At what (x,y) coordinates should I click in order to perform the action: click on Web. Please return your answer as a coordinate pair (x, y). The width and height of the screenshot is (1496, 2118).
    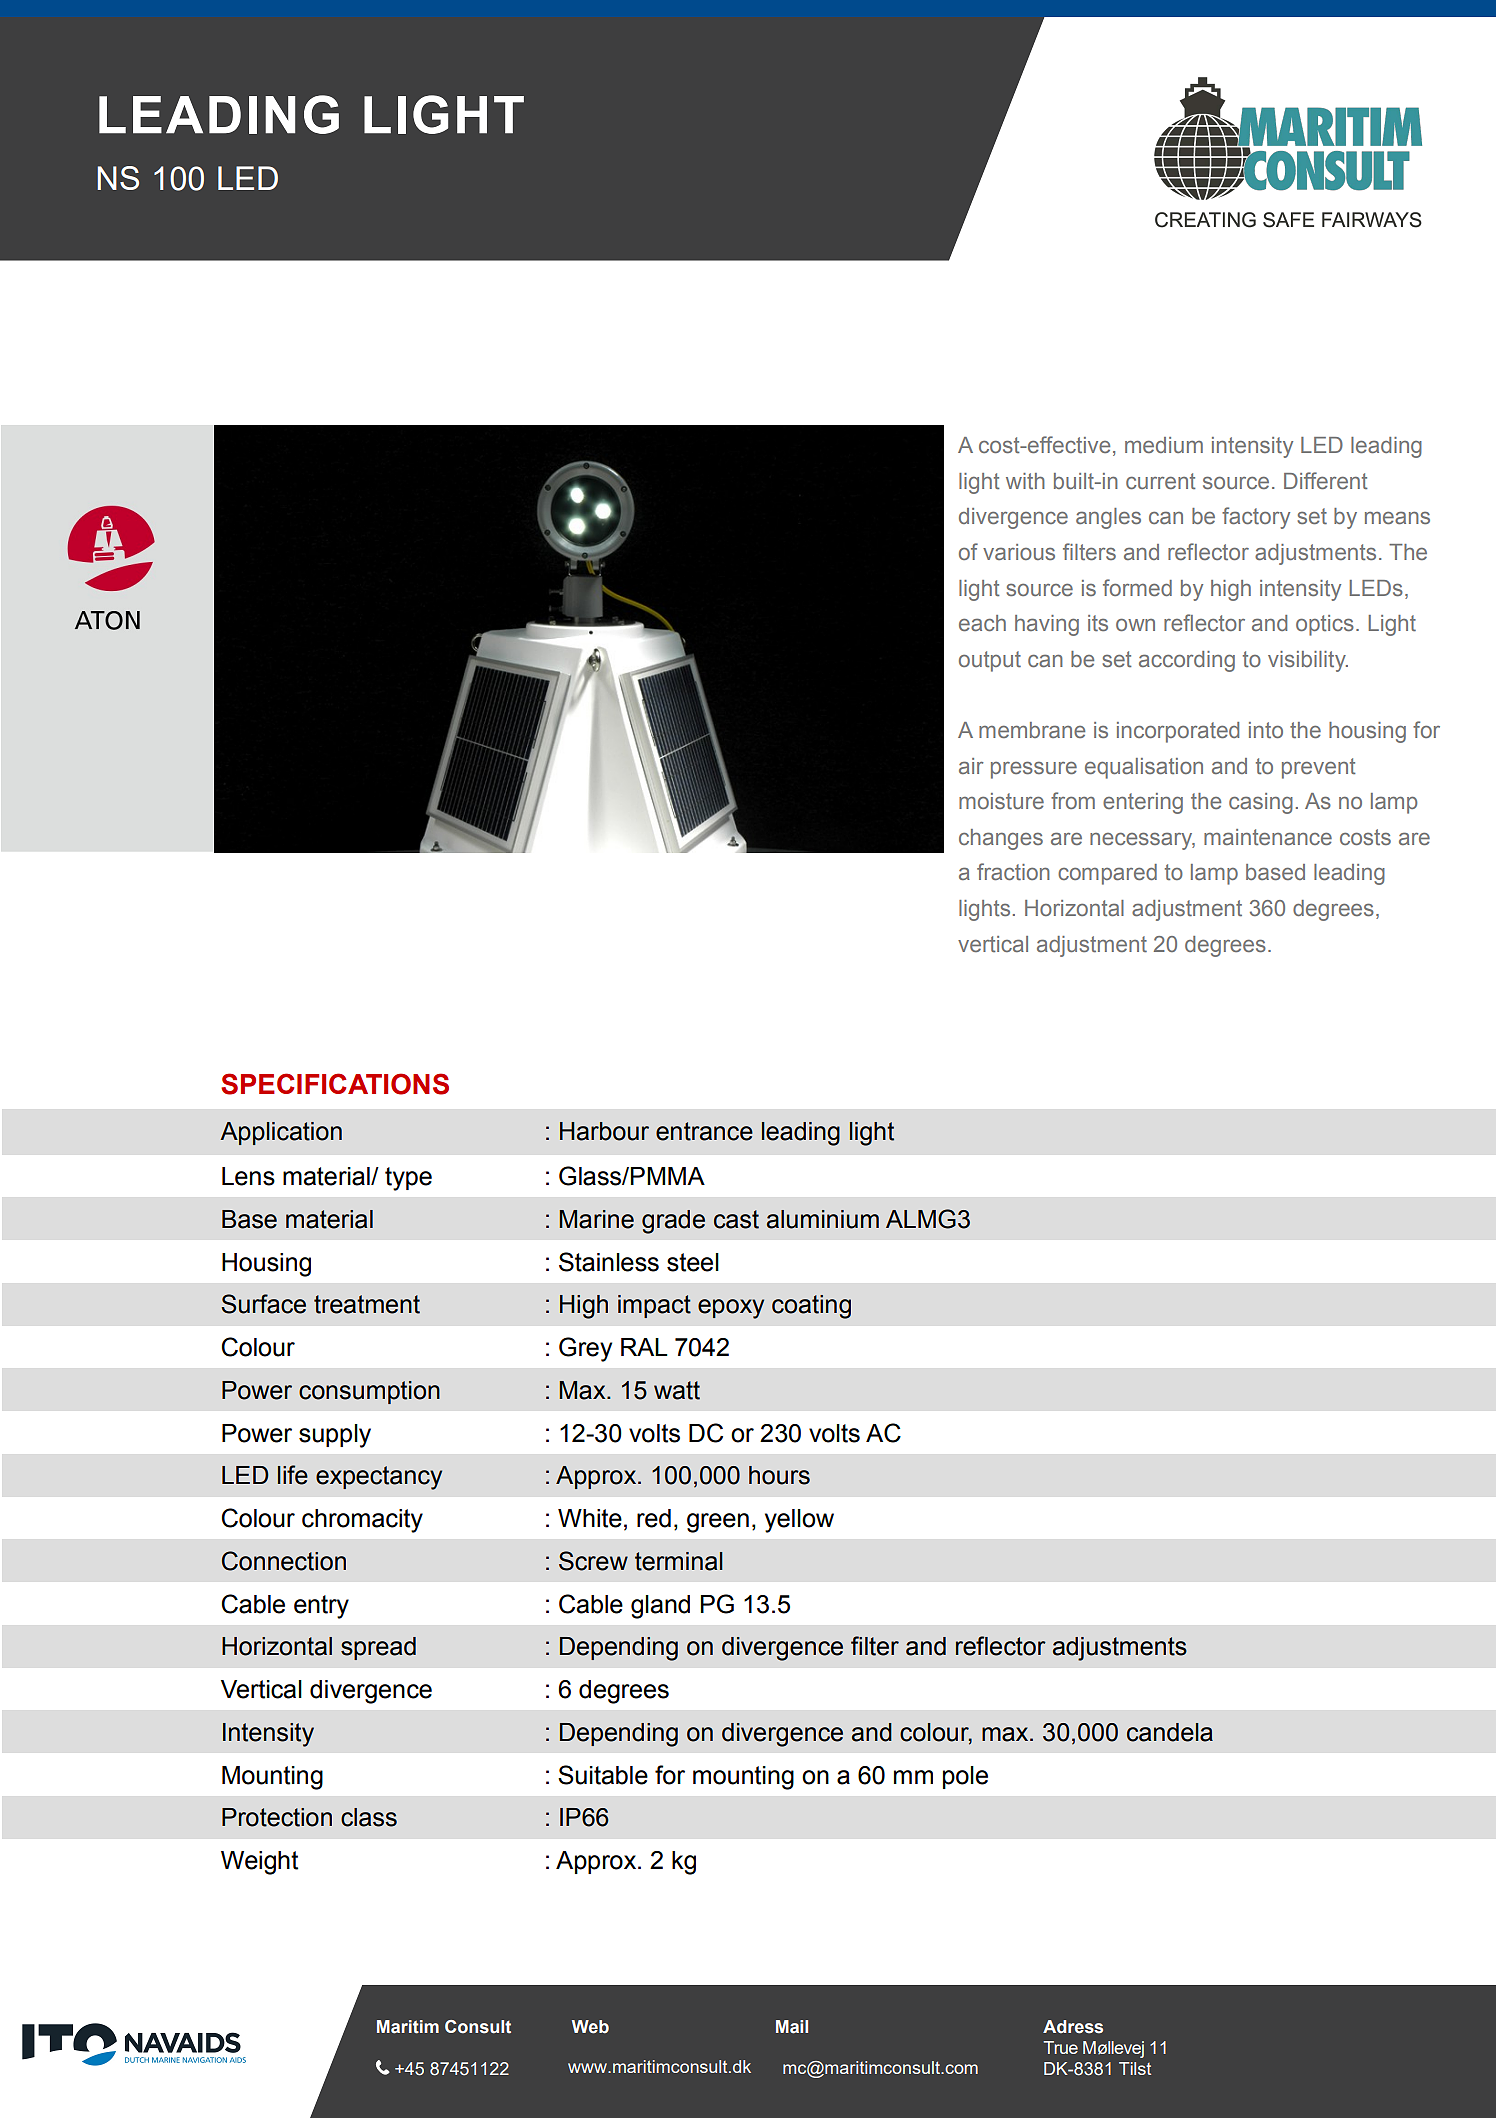
    Looking at the image, I should click on (590, 2027).
